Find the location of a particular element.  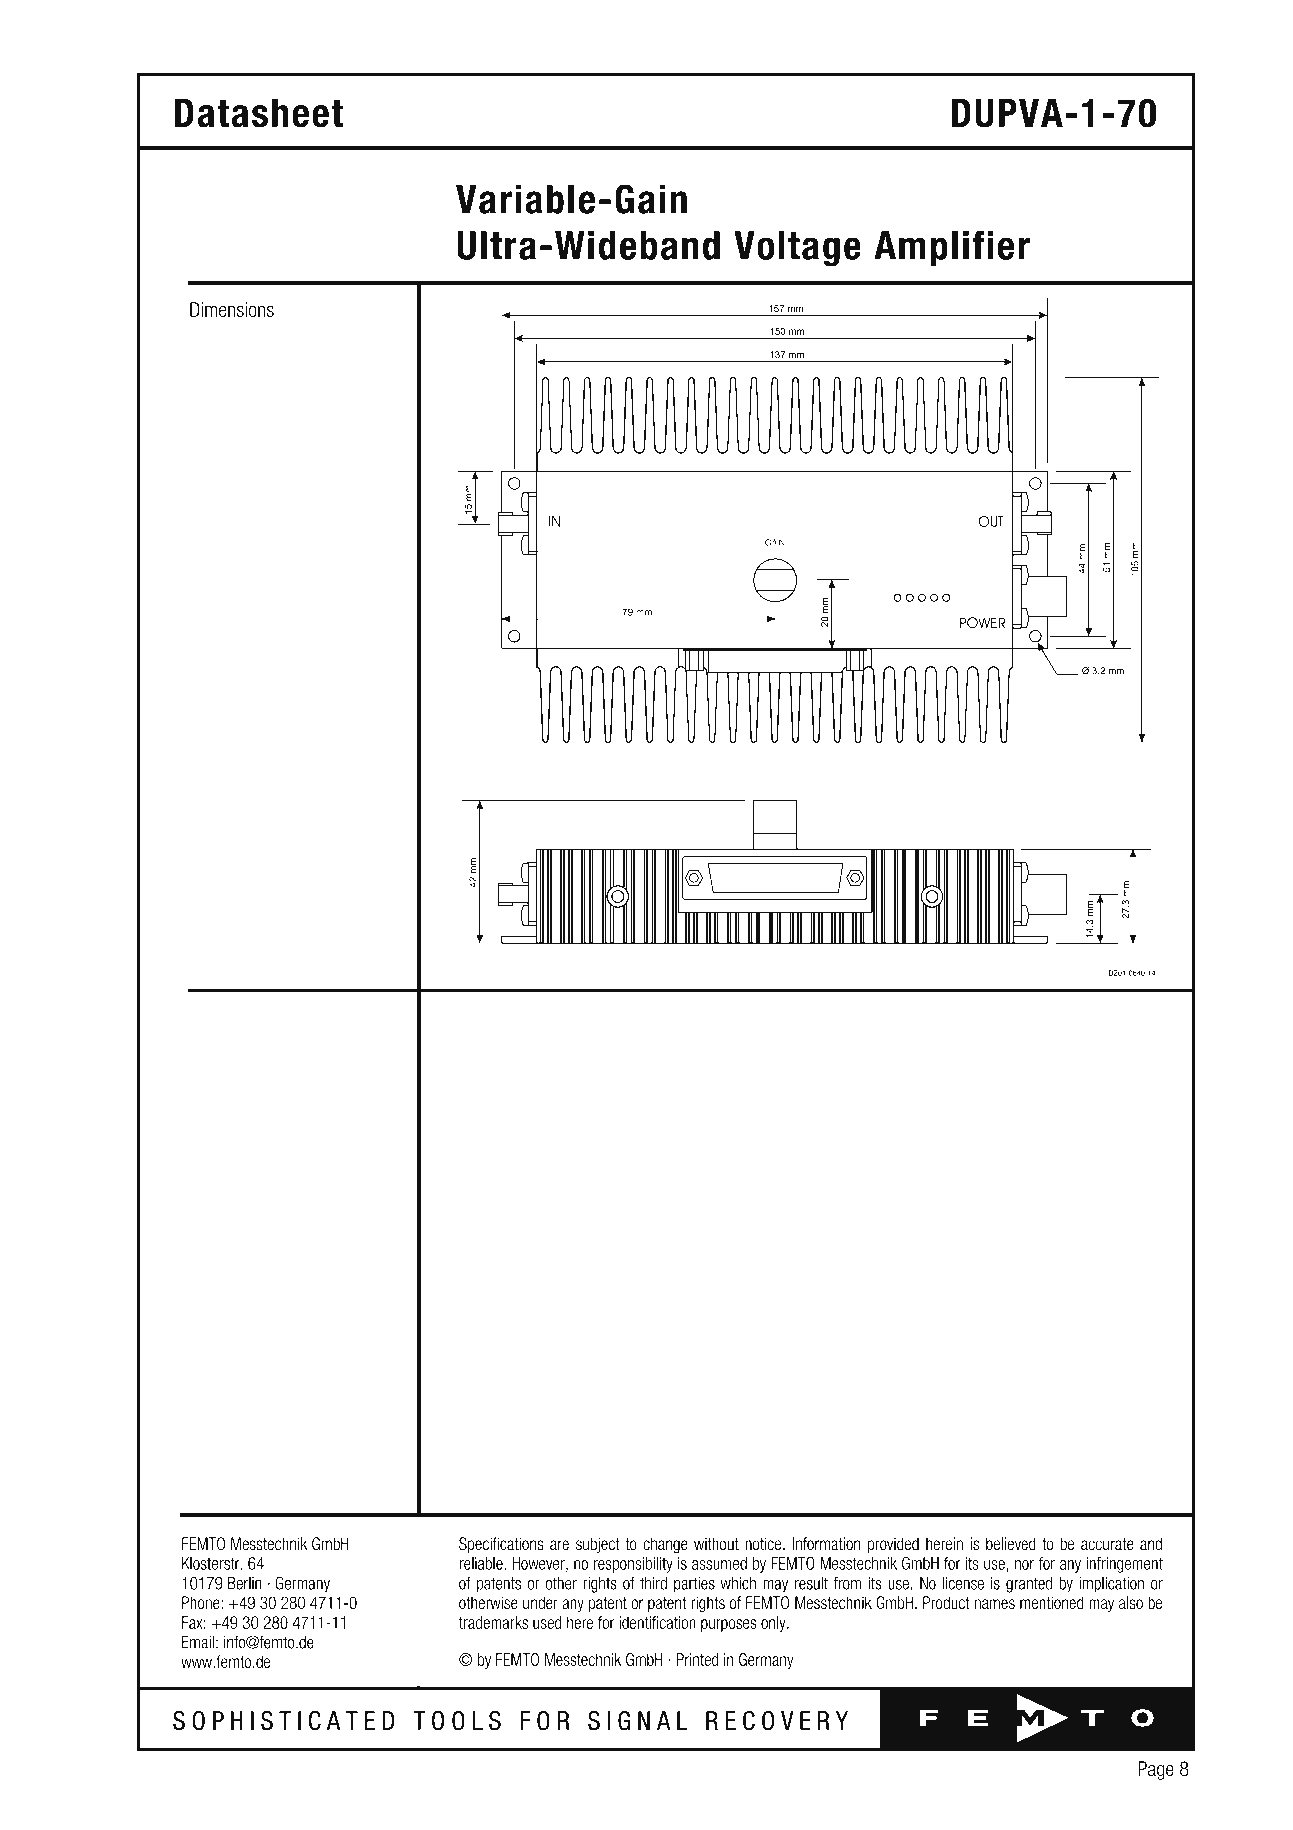

Specifications is located at coordinates (501, 1545).
